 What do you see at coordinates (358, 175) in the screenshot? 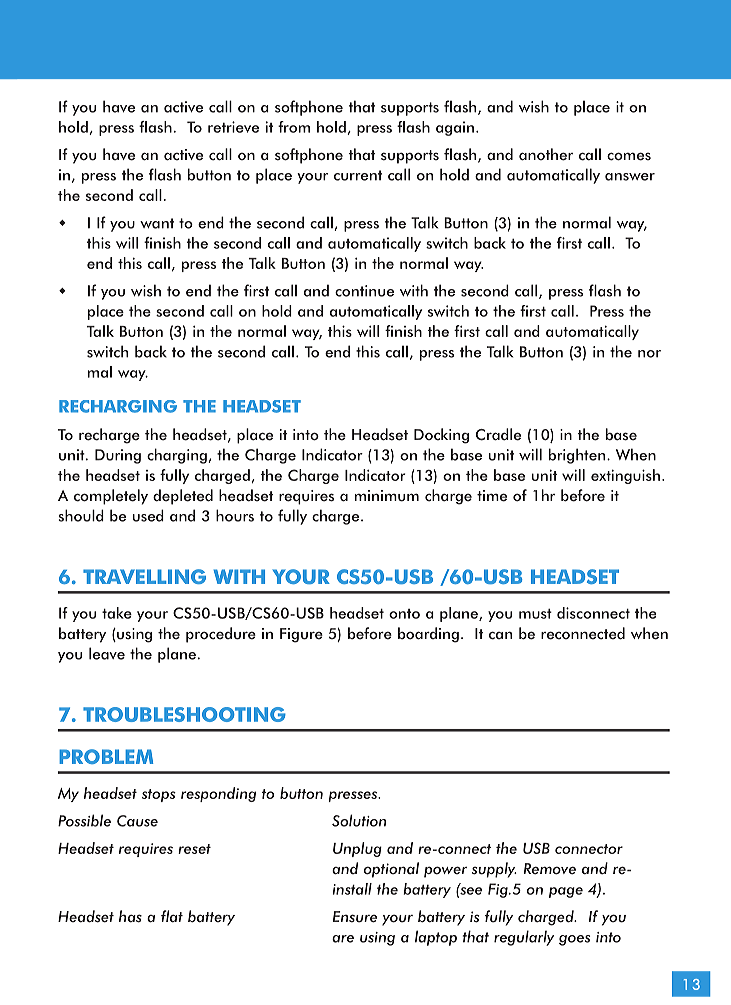
I see `current` at bounding box center [358, 175].
